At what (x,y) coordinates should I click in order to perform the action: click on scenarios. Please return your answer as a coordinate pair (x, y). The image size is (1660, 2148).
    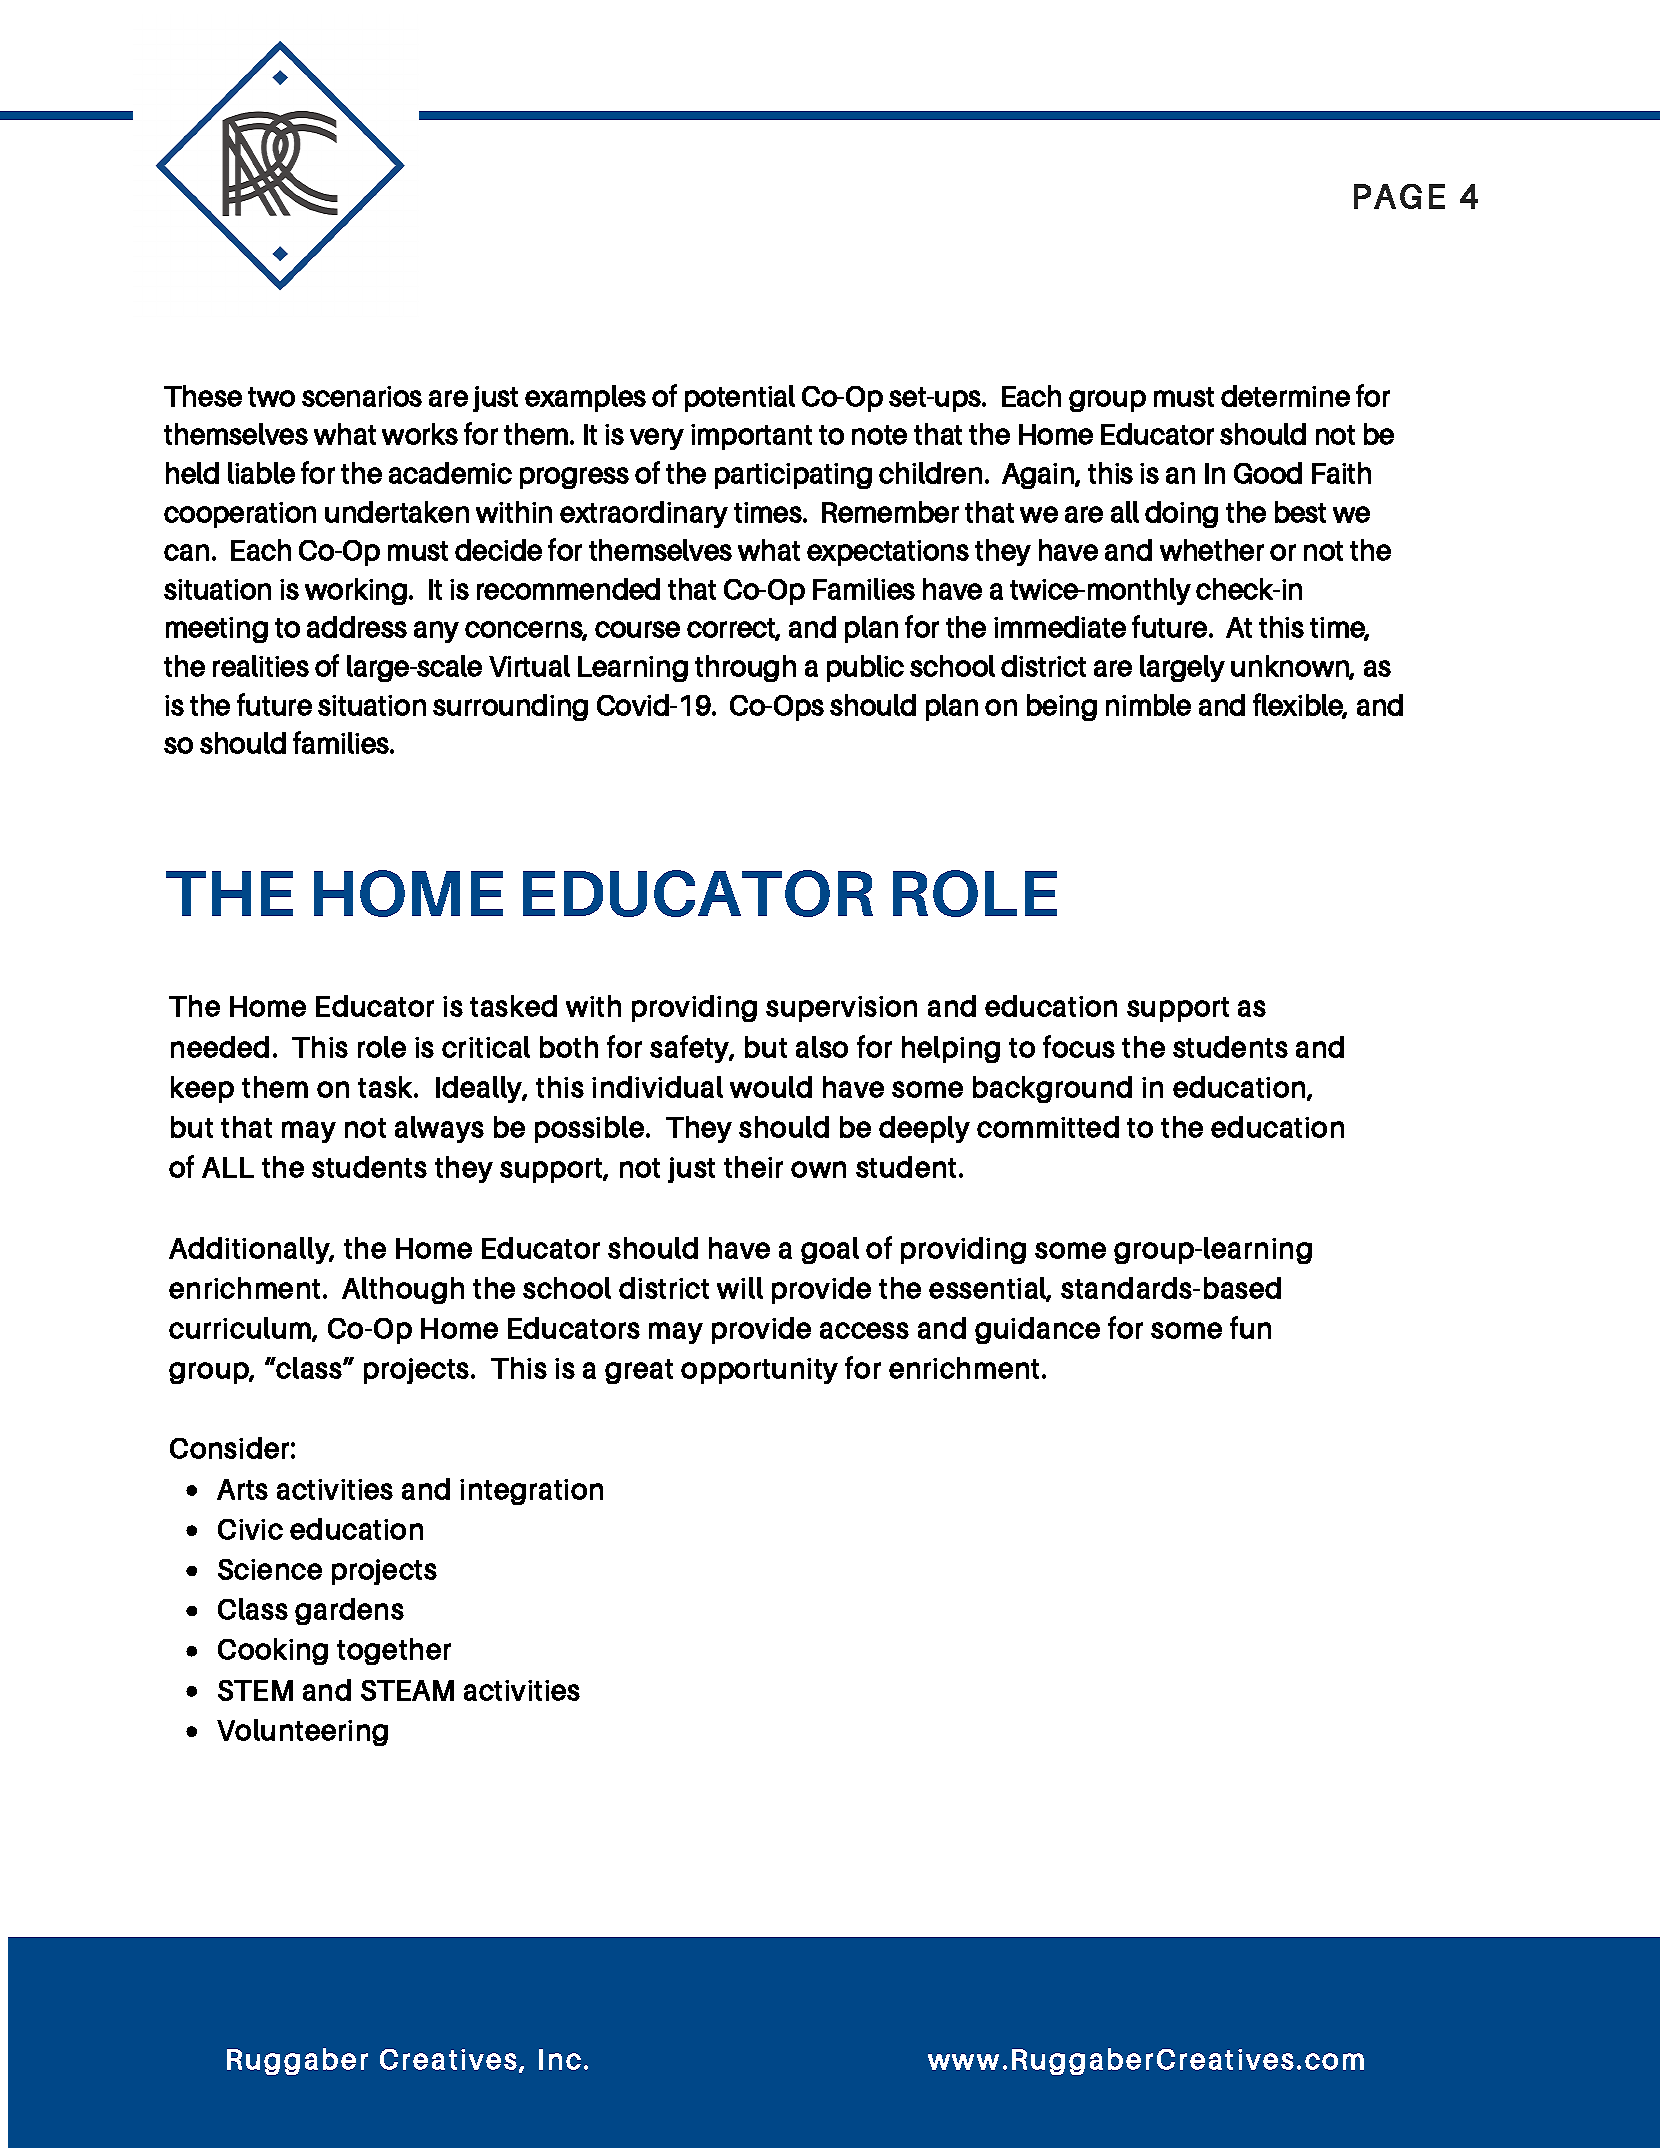
    Looking at the image, I should click on (362, 396).
